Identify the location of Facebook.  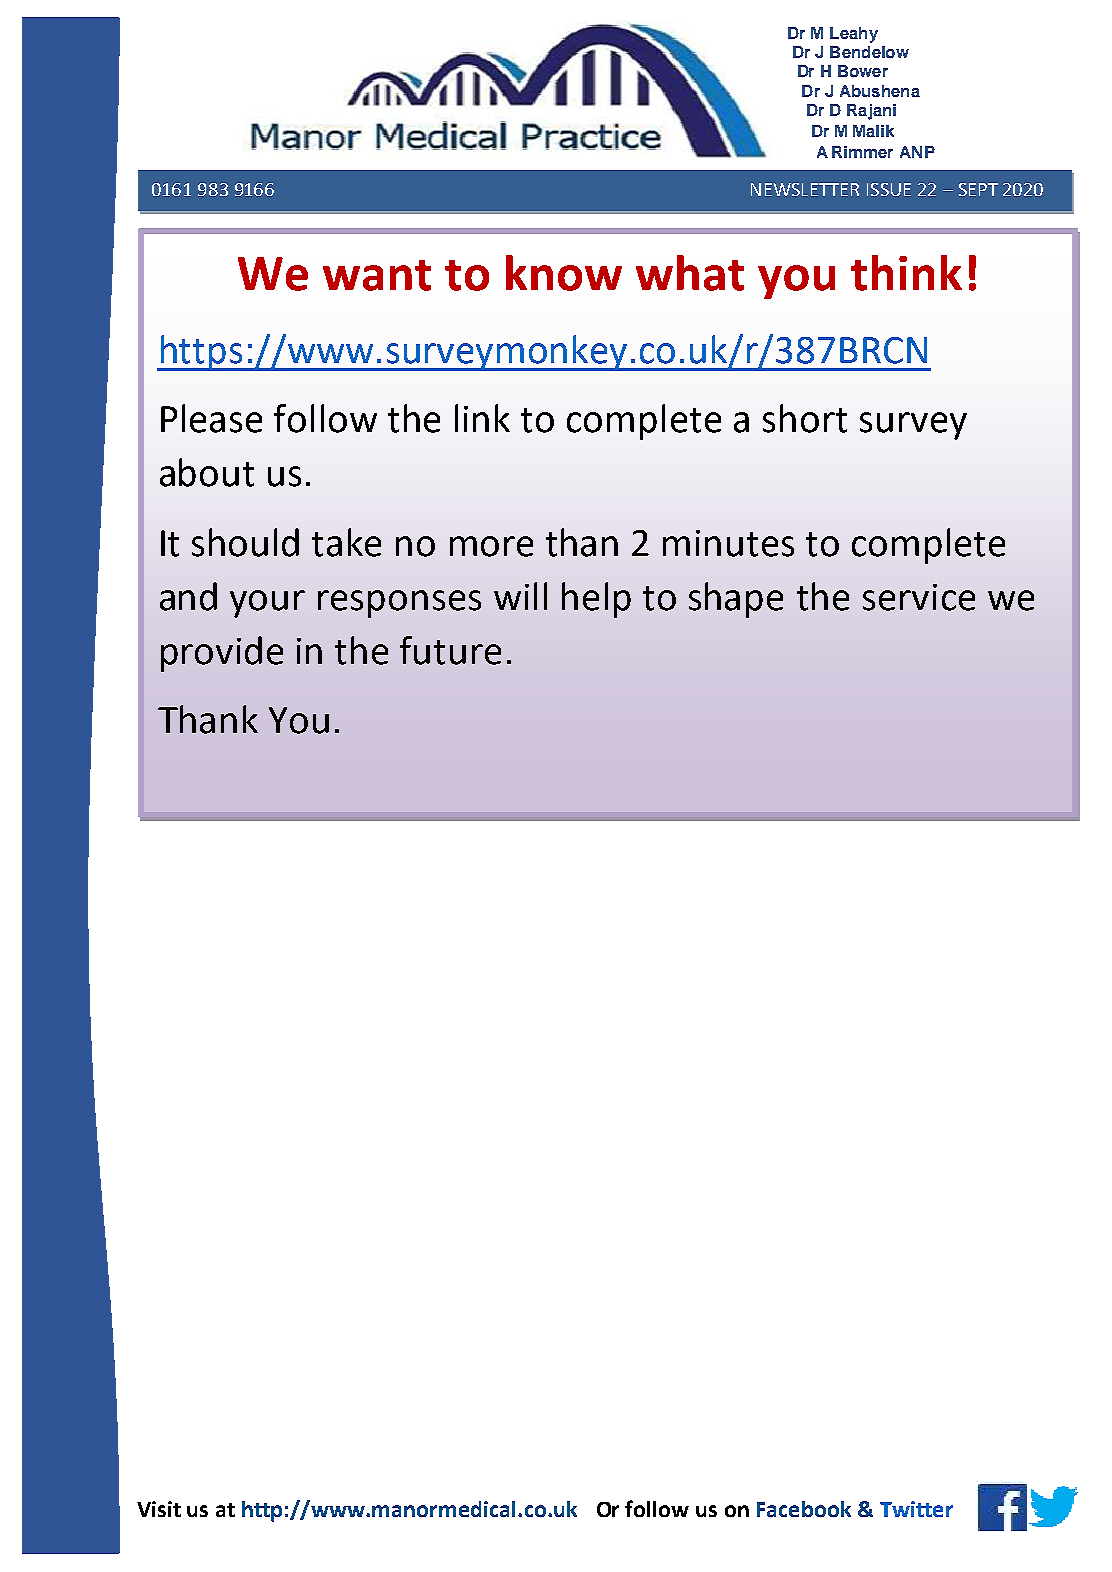
(804, 1509).
